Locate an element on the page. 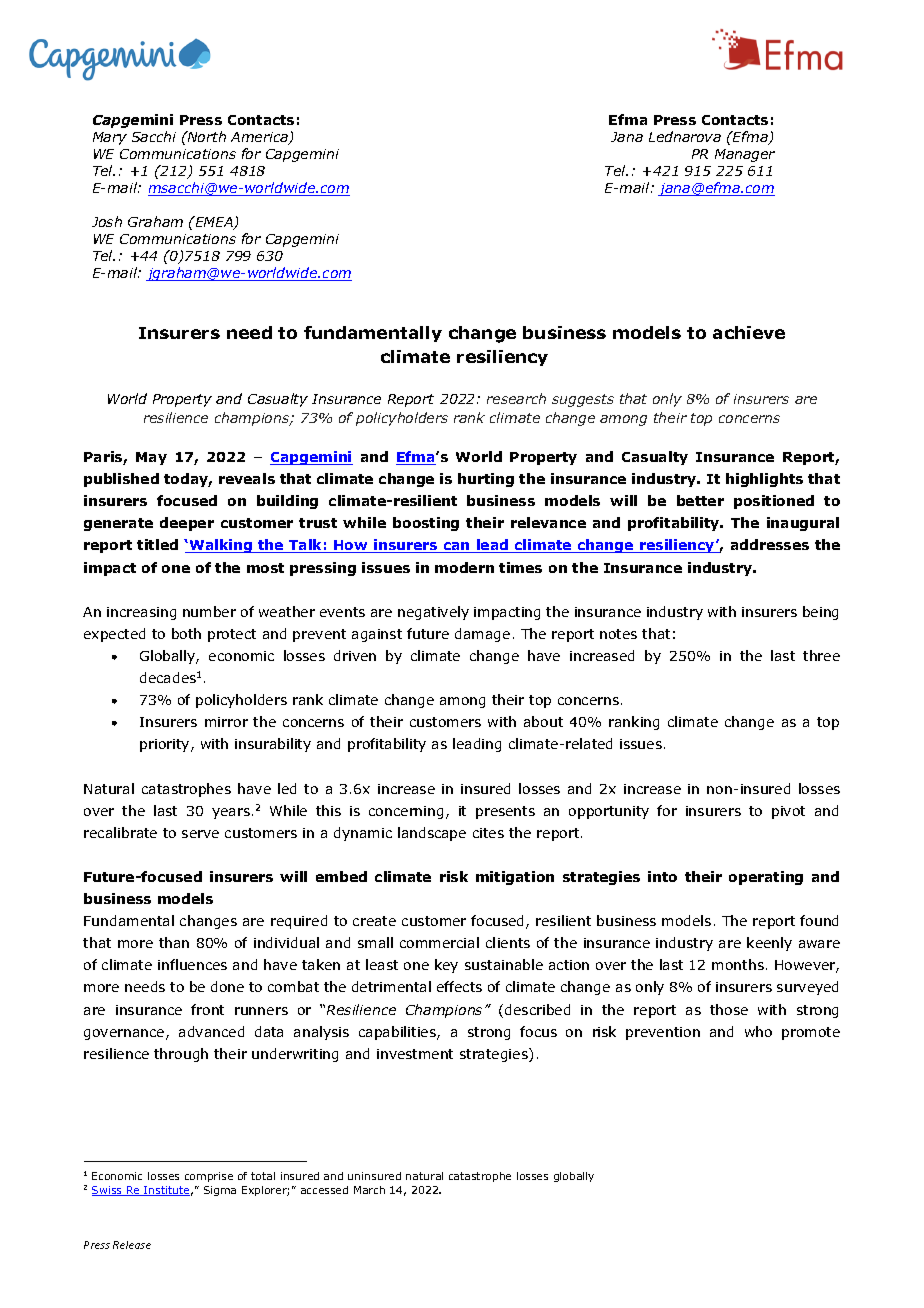 This page has height=1308, width=924. number is located at coordinates (209, 611).
